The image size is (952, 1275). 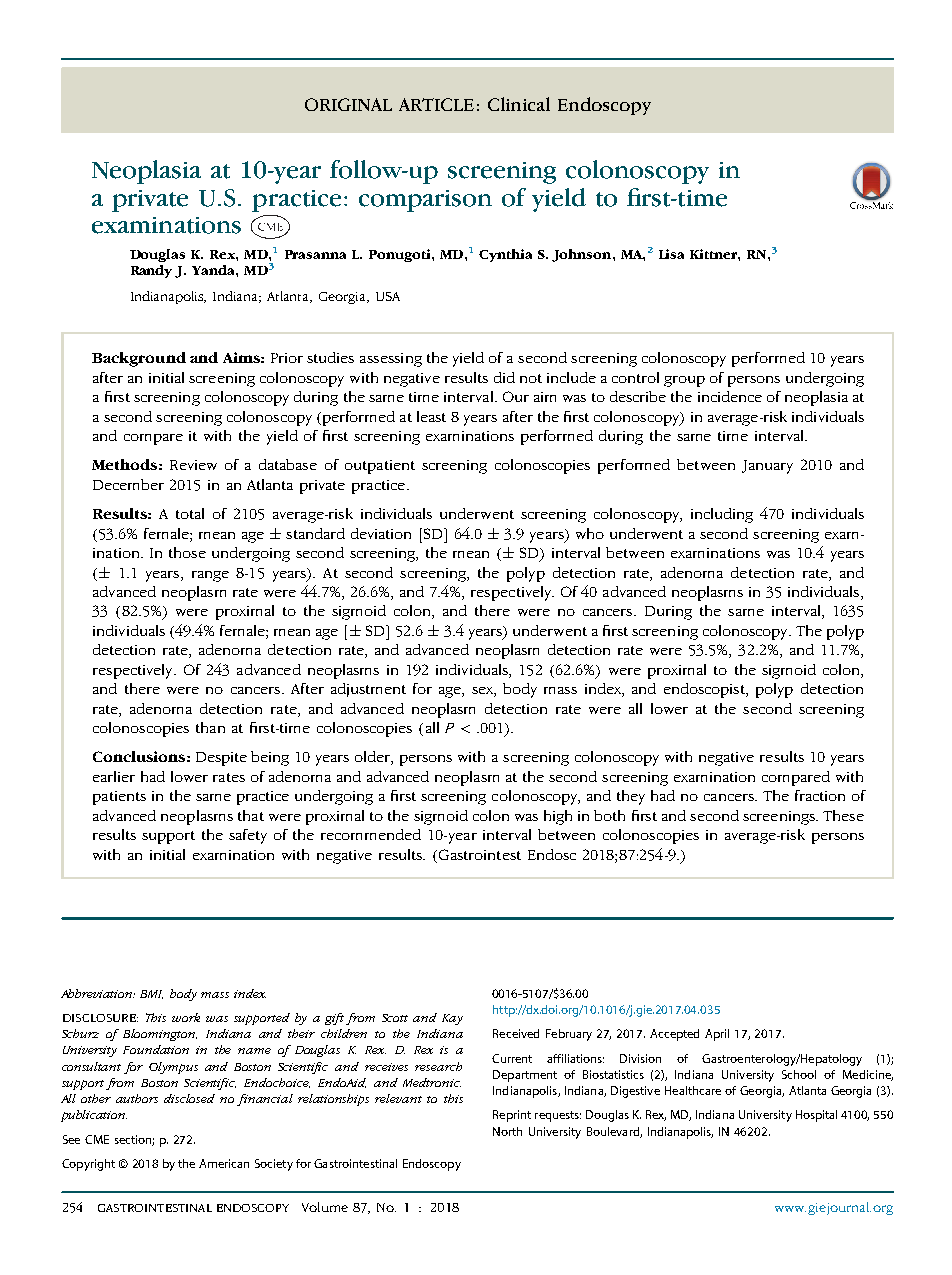 What do you see at coordinates (671, 254) in the image?
I see `Lisa` at bounding box center [671, 254].
